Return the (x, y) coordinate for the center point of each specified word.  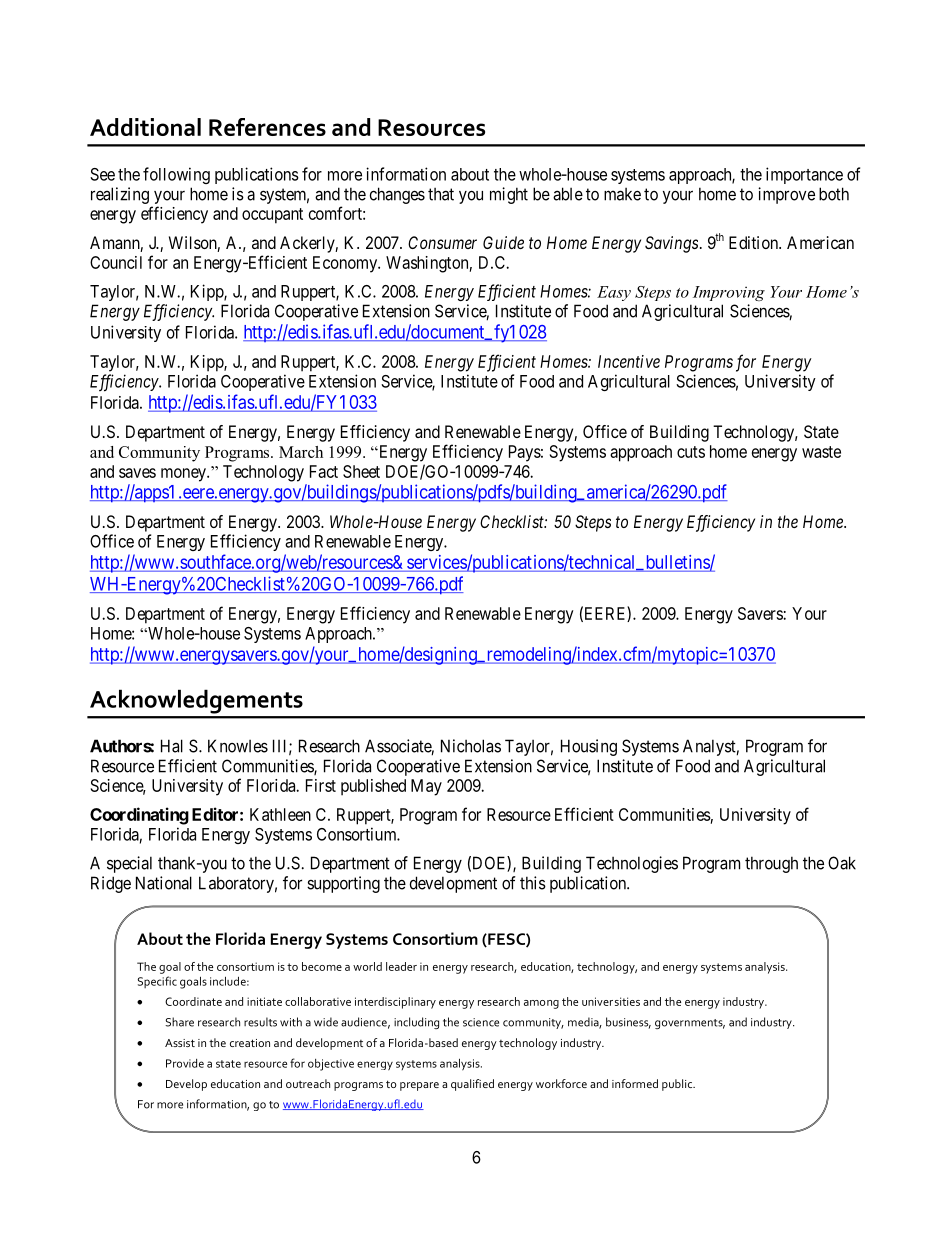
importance (804, 175)
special (129, 864)
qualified (472, 1085)
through (771, 864)
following (176, 175)
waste (821, 452)
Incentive (629, 361)
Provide (185, 1063)
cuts (691, 452)
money (184, 475)
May (426, 787)
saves (137, 473)
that (441, 194)
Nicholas (471, 746)
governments (690, 1024)
